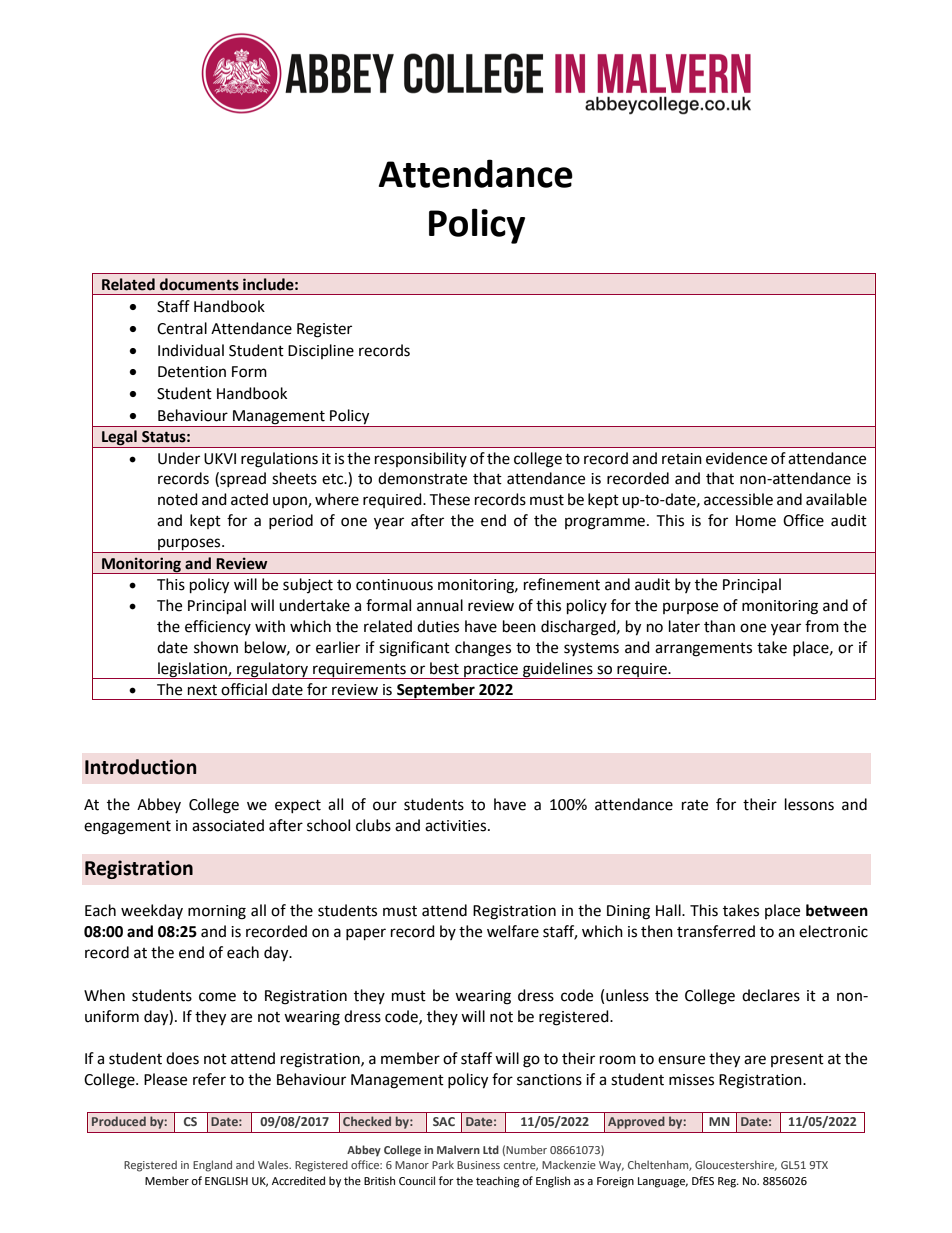 The image size is (952, 1233). Describe the element at coordinates (716, 931) in the page. I see `transferred` at that location.
